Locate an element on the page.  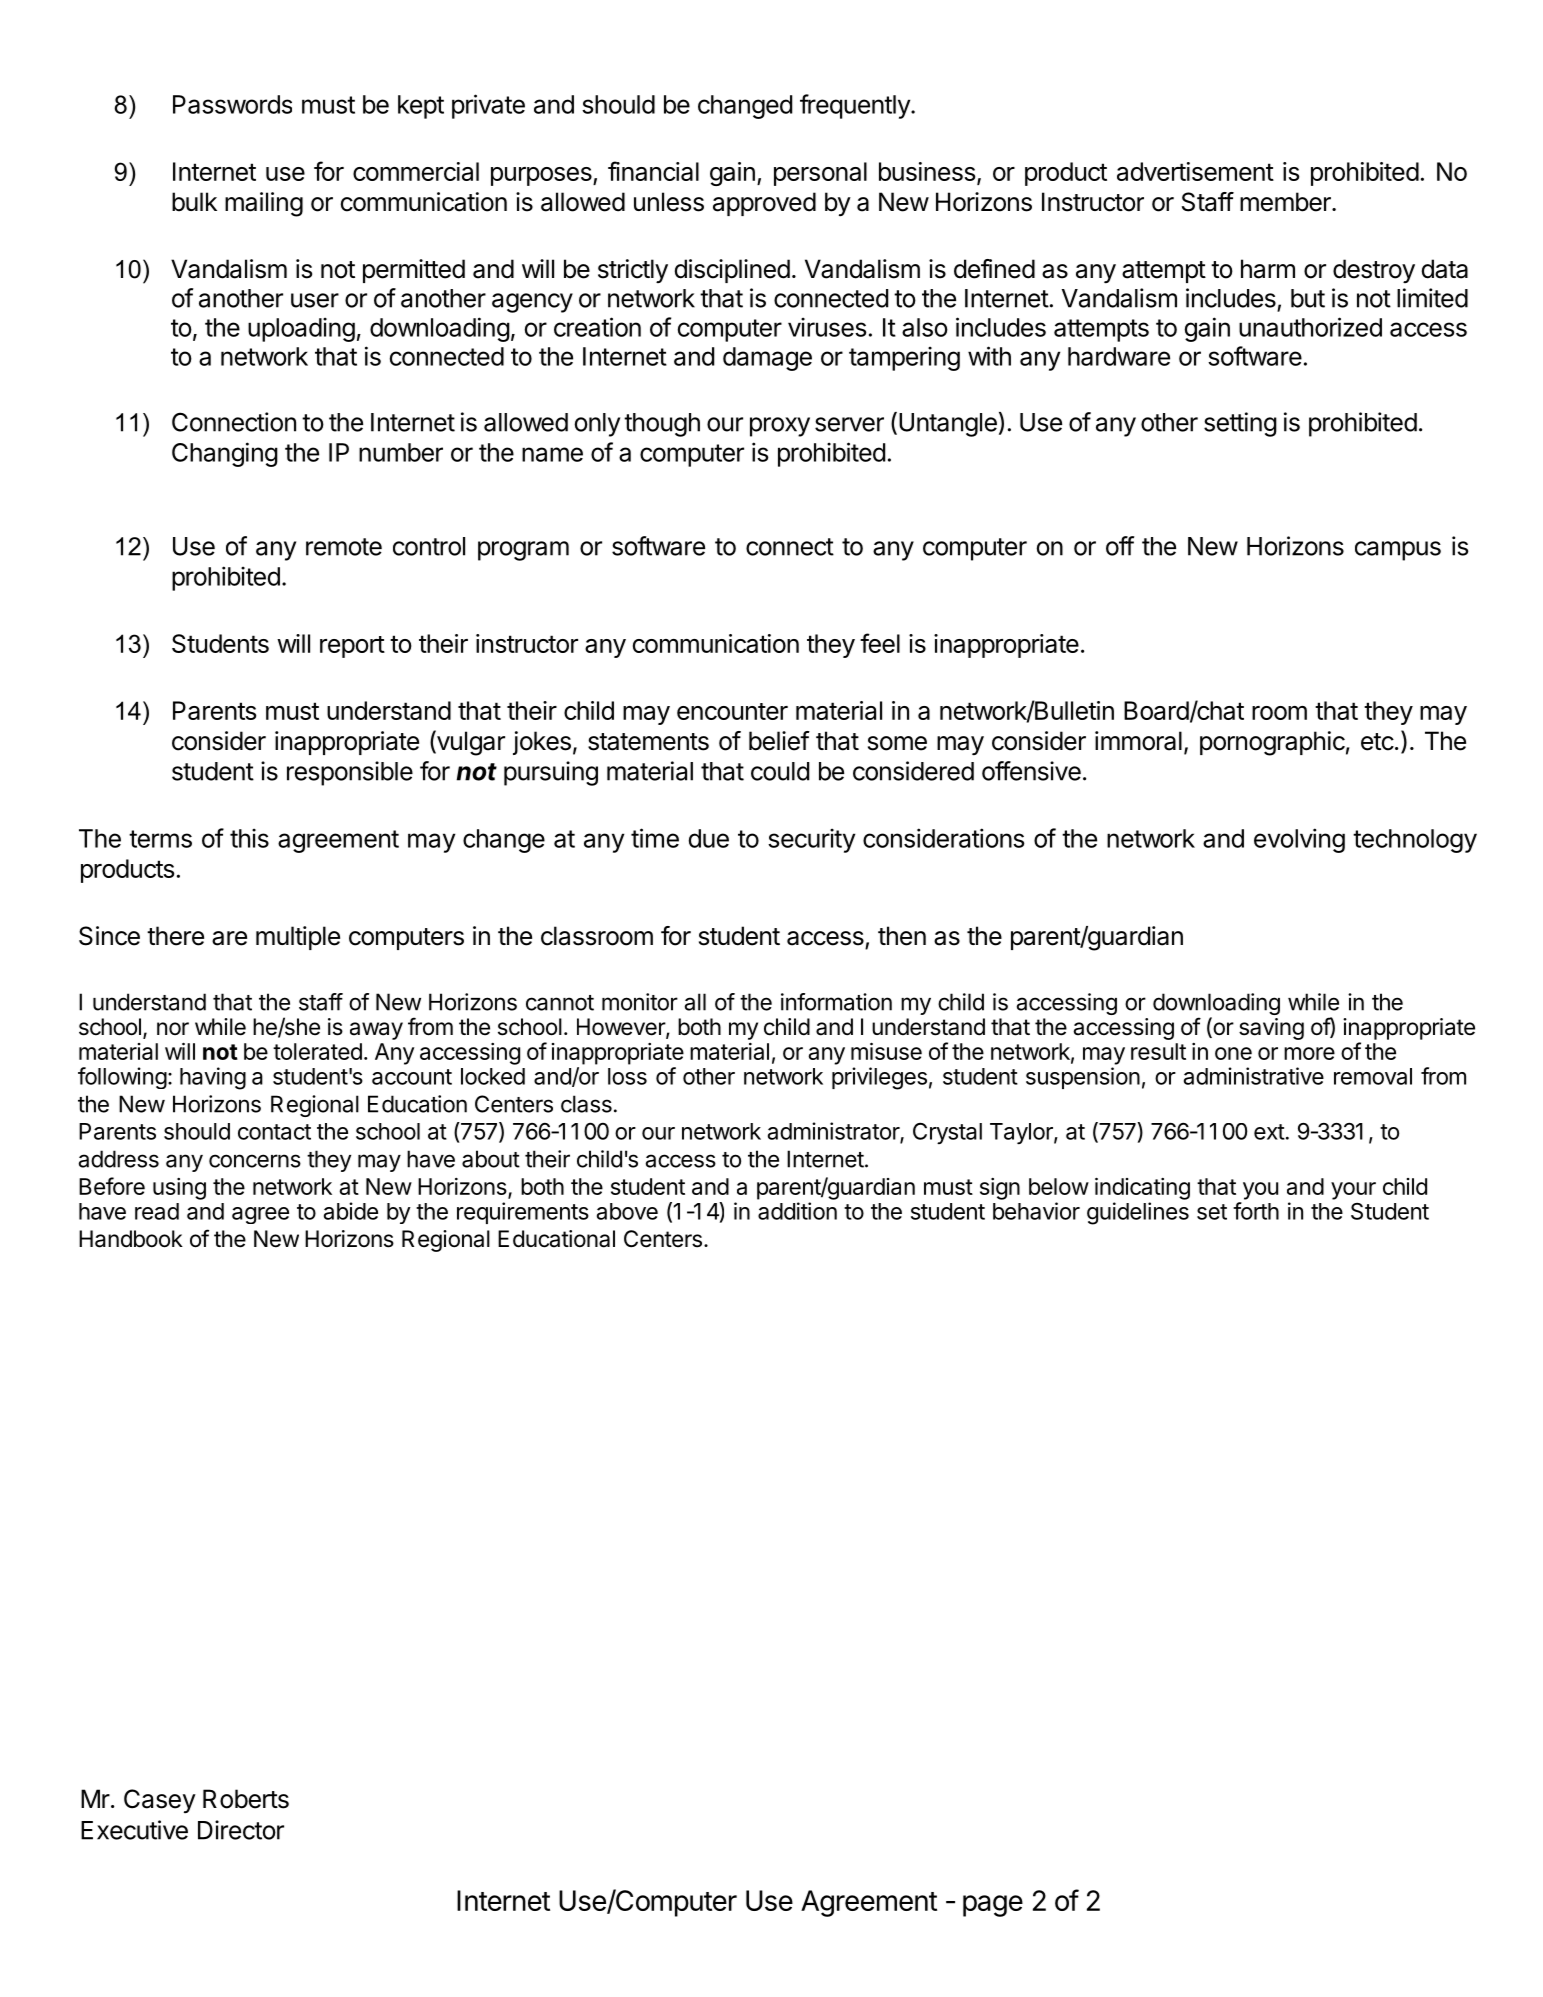
addition is located at coordinates (797, 1211).
